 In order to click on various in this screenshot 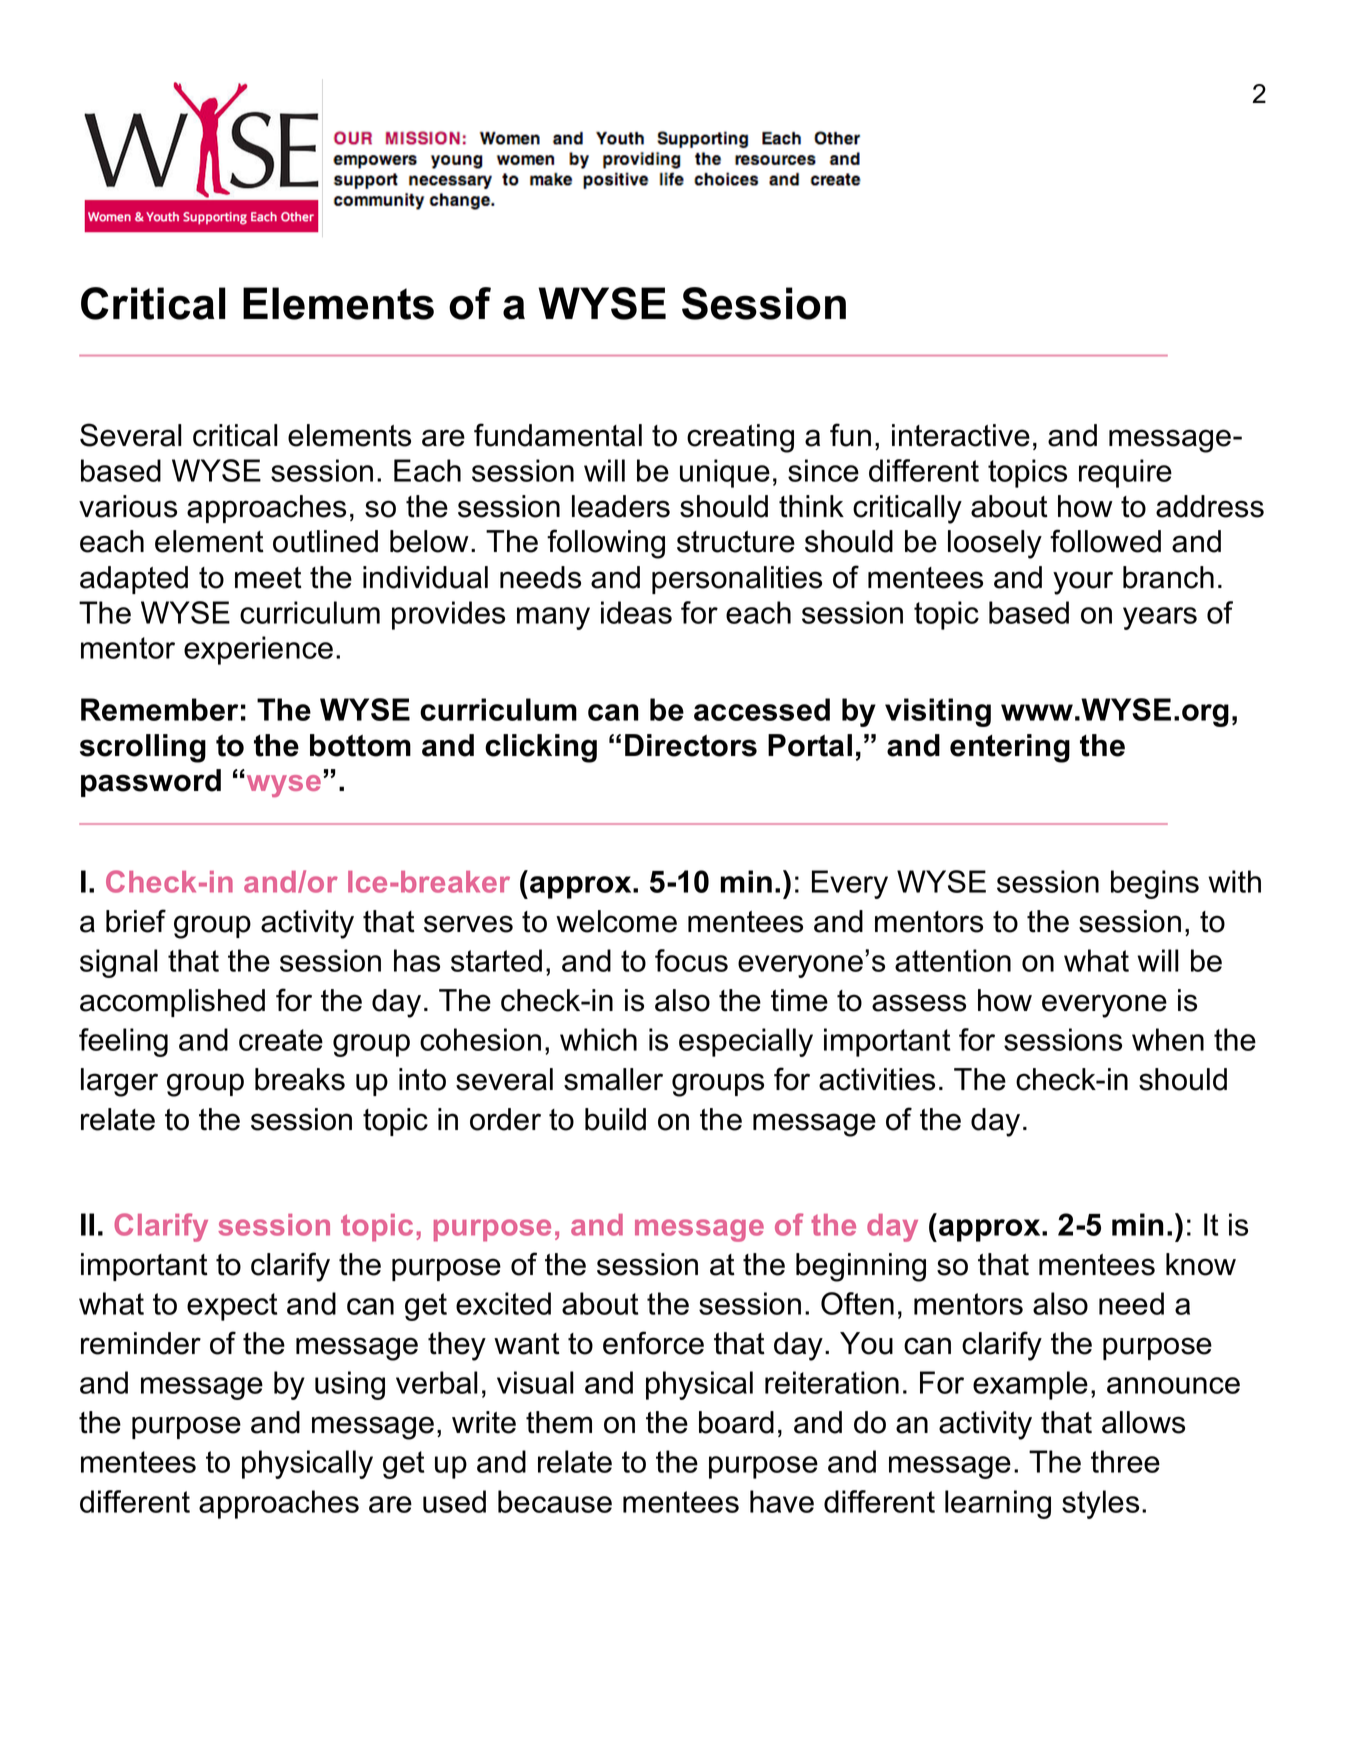, I will do `click(128, 506)`.
